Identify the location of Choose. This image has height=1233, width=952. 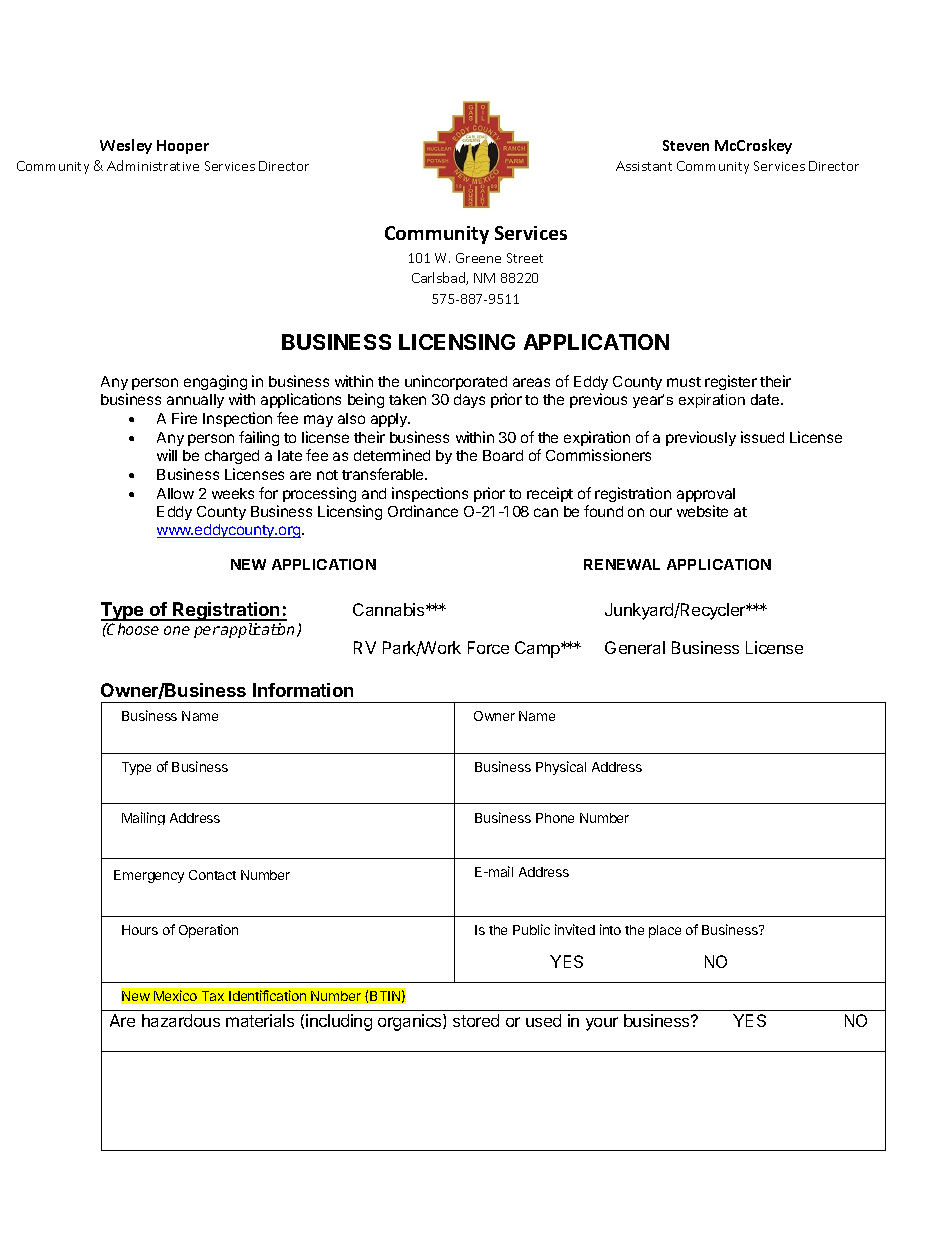
(132, 629).
